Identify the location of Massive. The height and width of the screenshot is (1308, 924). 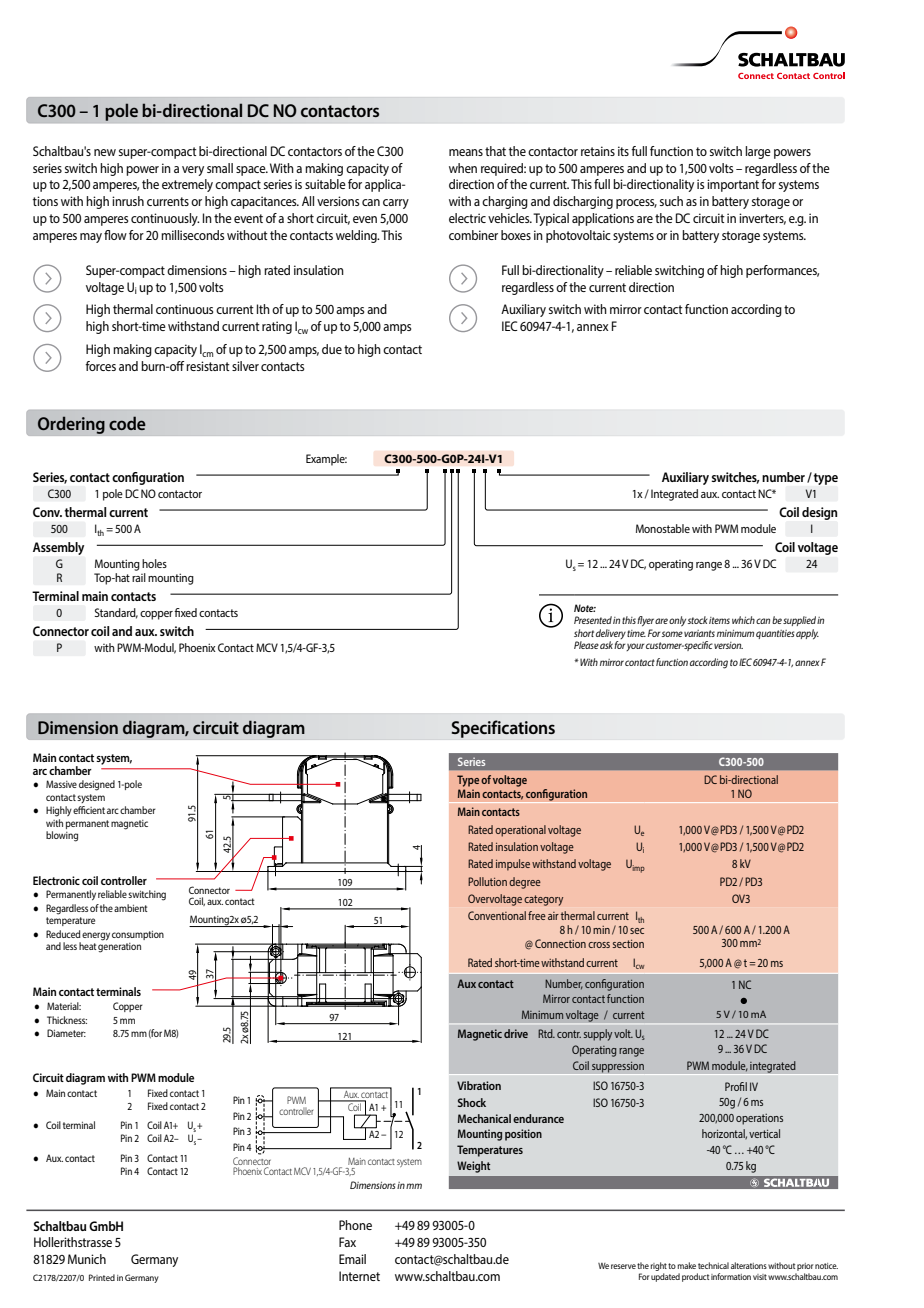
(61, 784).
